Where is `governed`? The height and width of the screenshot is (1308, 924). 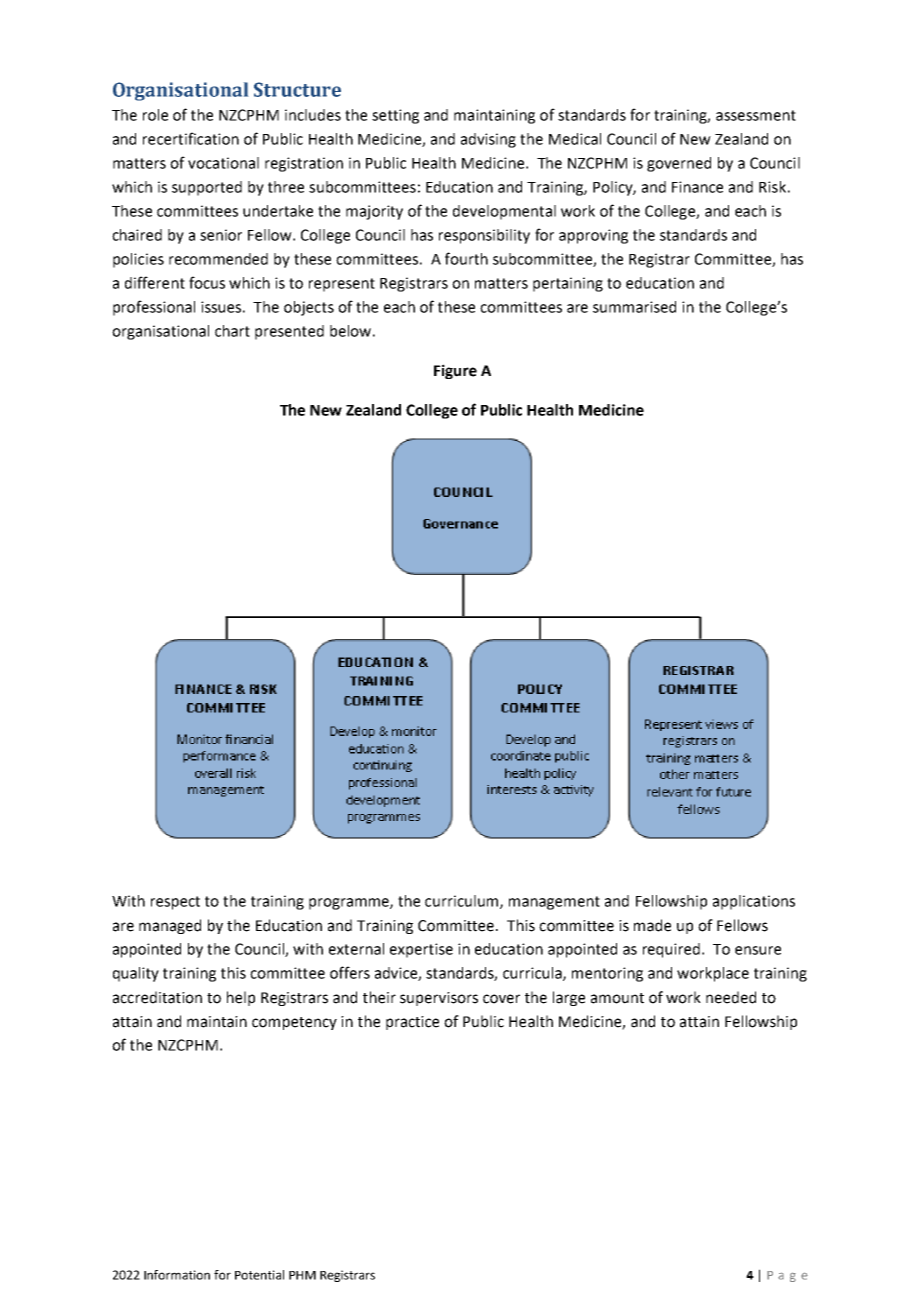 governed is located at coordinates (679, 164).
